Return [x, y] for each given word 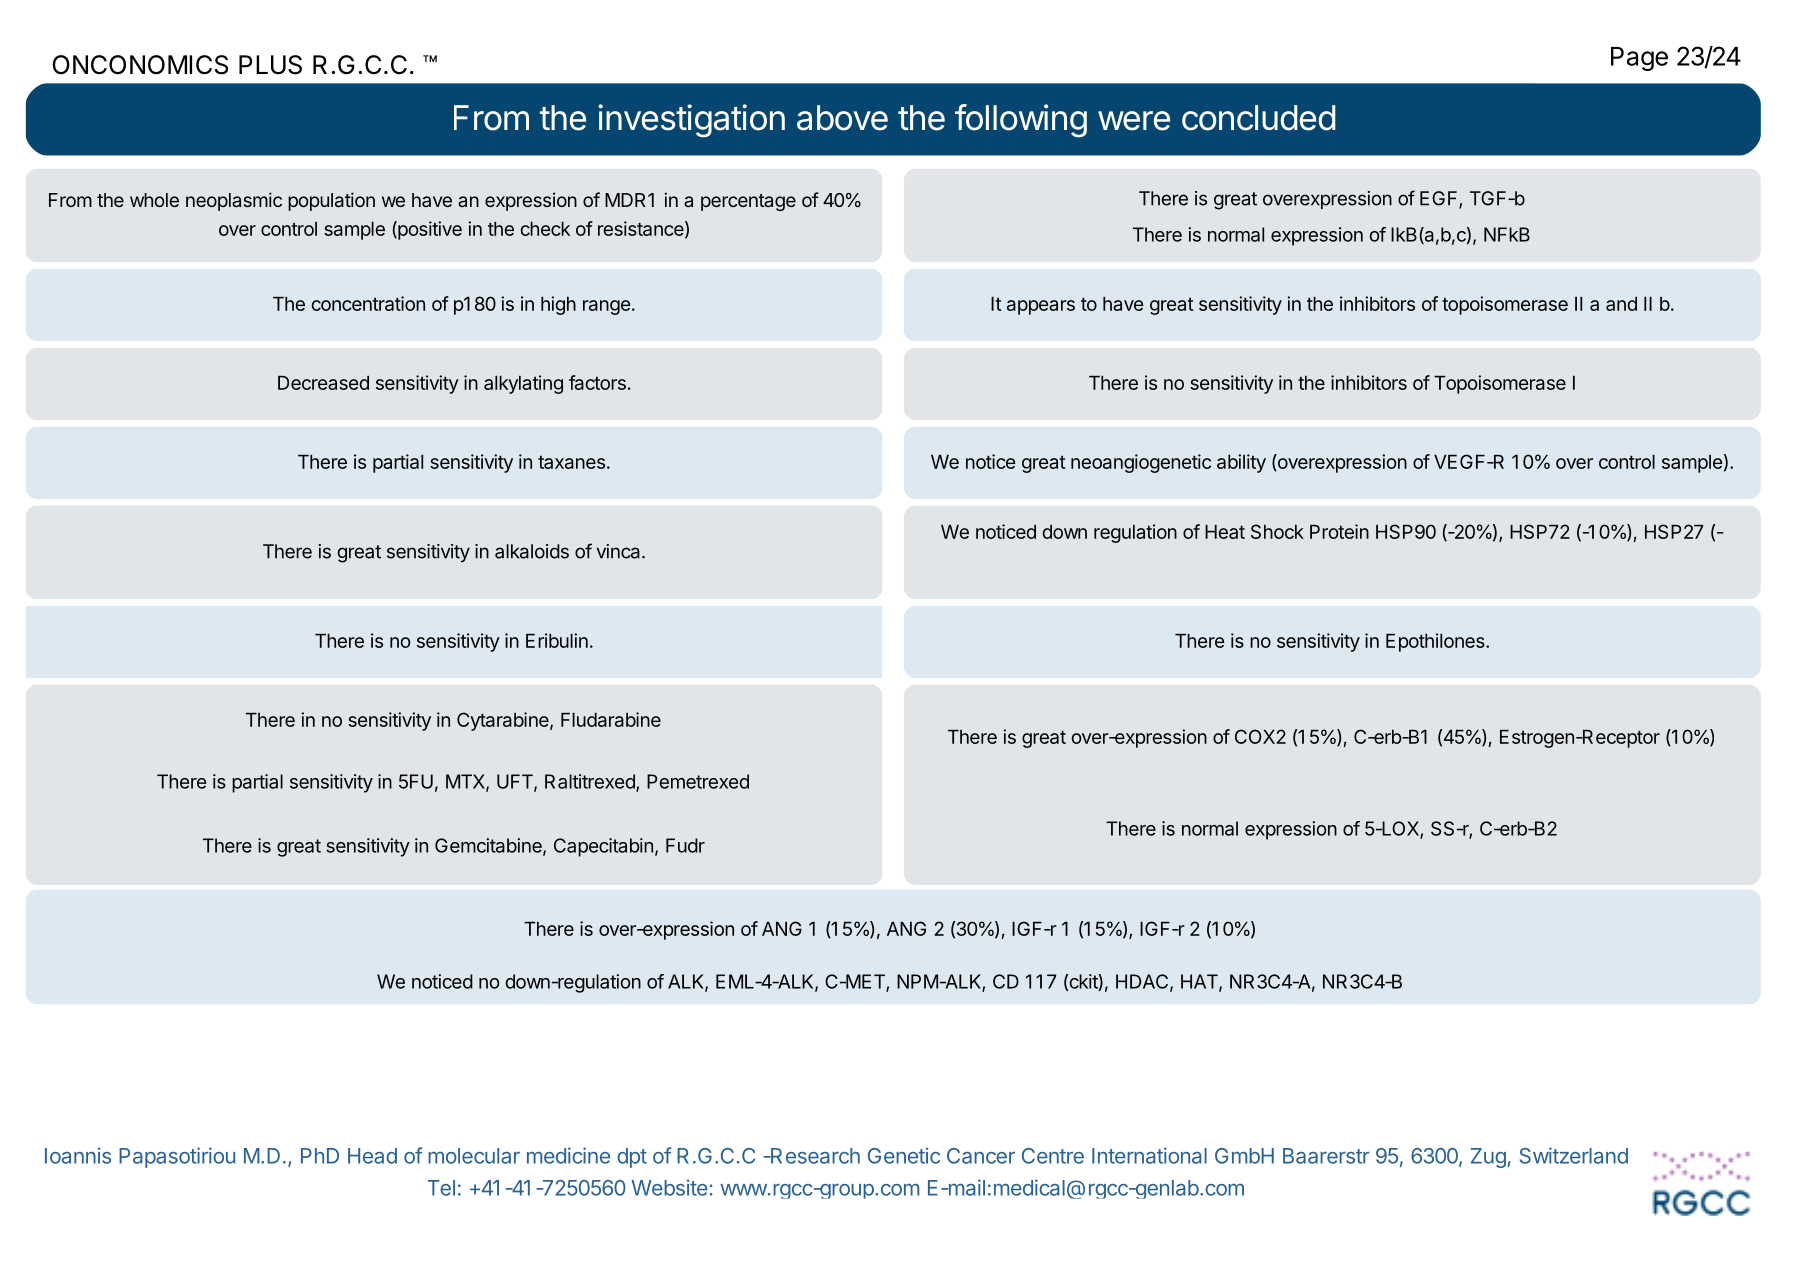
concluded [1258, 118]
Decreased [323, 383]
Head [372, 1156]
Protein [1339, 531]
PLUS [270, 65]
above [842, 118]
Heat [1225, 532]
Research [814, 1156]
